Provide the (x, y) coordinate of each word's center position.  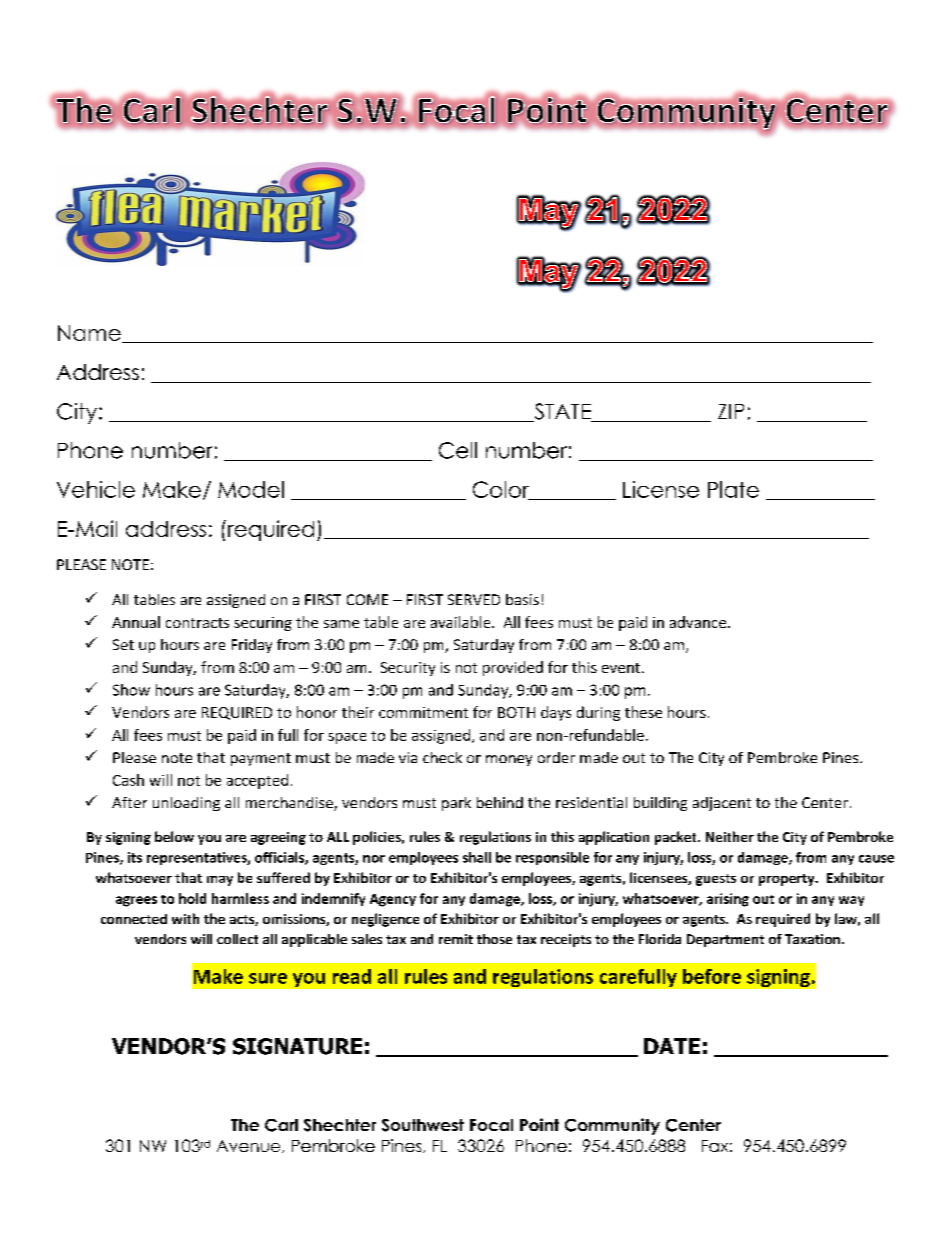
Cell (458, 450)
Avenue (250, 1146)
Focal (491, 1125)
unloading (186, 804)
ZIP (731, 411)
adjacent (722, 804)
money (509, 760)
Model (251, 489)
